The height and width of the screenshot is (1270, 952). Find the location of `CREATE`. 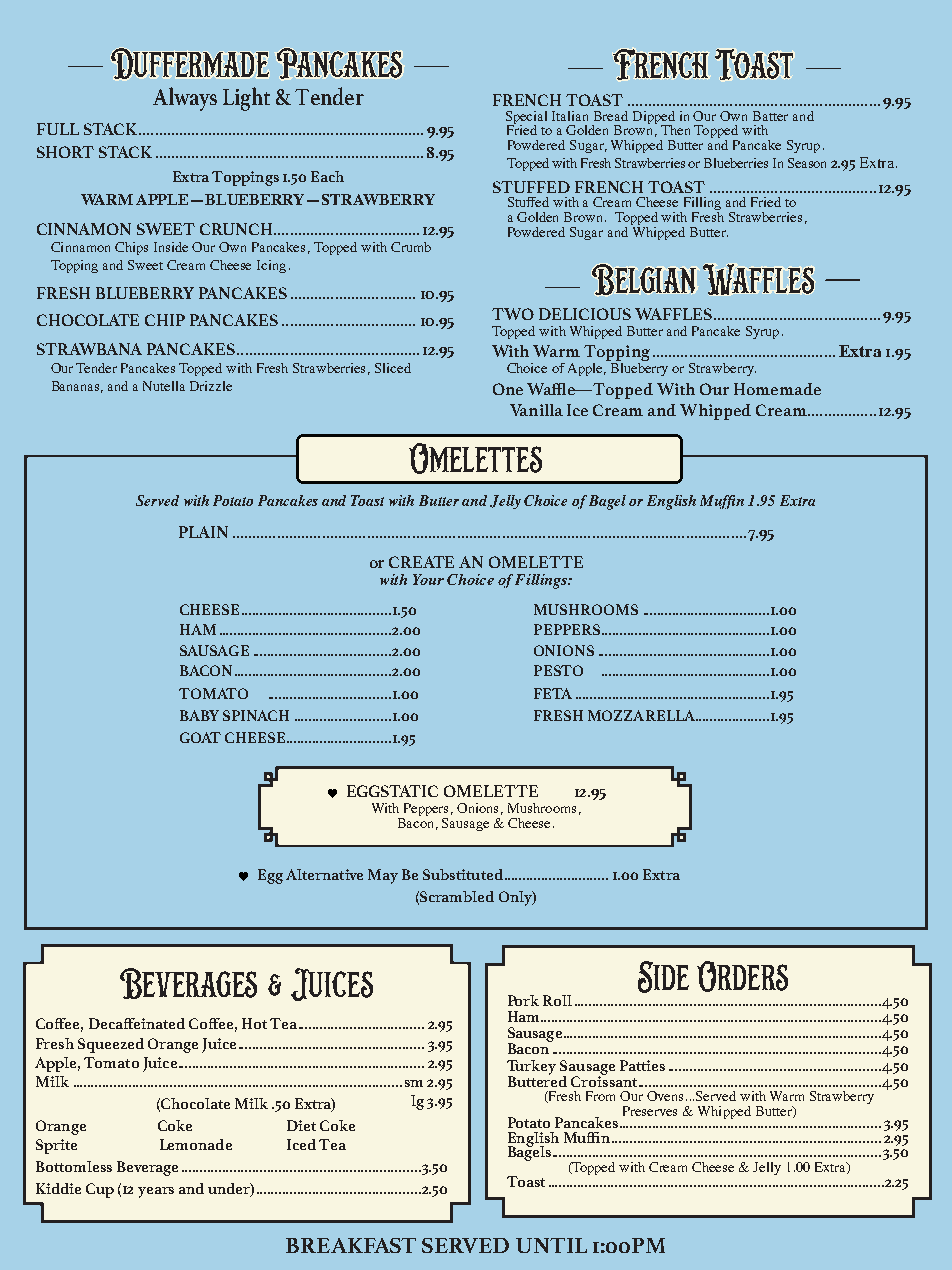

CREATE is located at coordinates (421, 562).
